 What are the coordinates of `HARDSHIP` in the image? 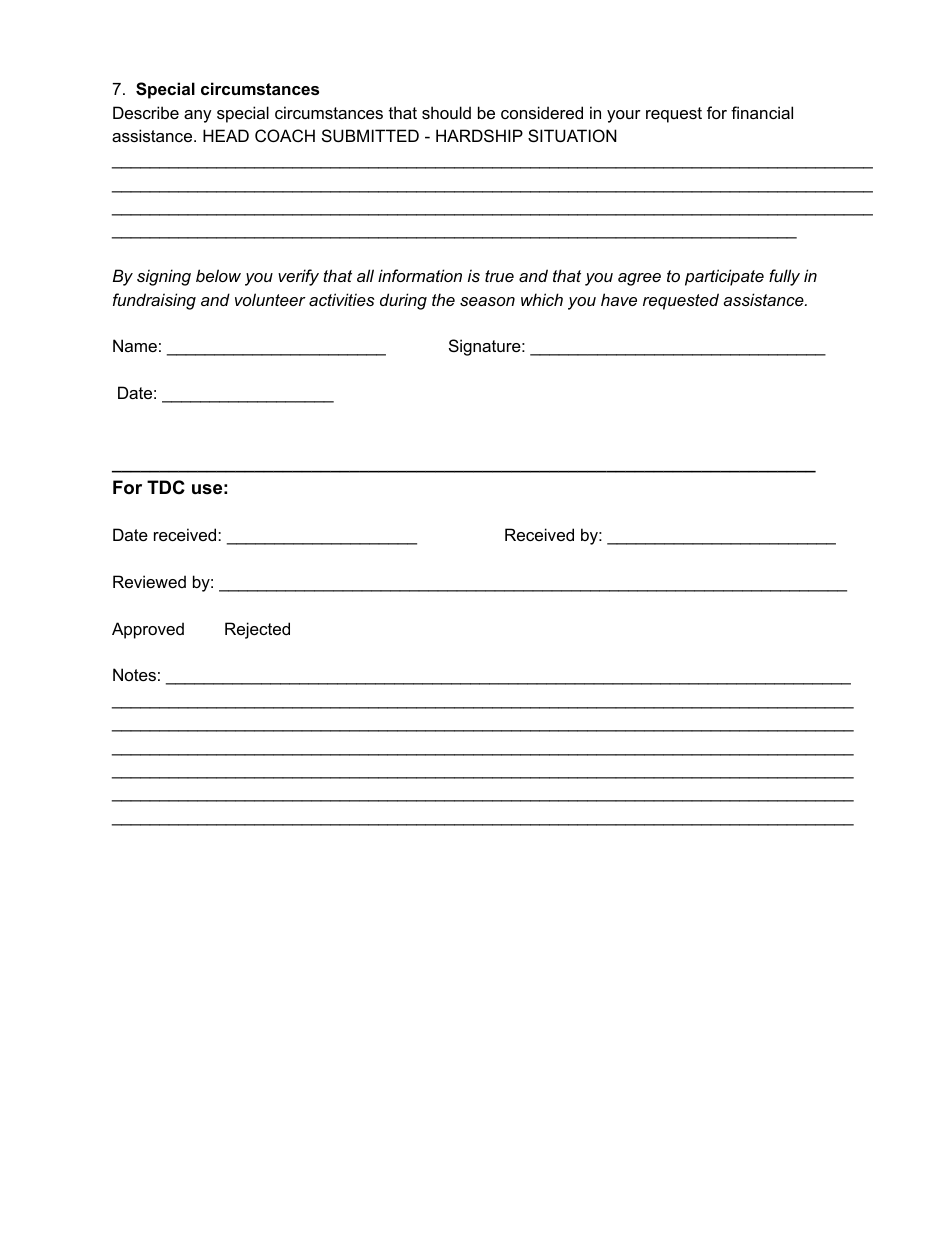 It's located at (479, 135).
